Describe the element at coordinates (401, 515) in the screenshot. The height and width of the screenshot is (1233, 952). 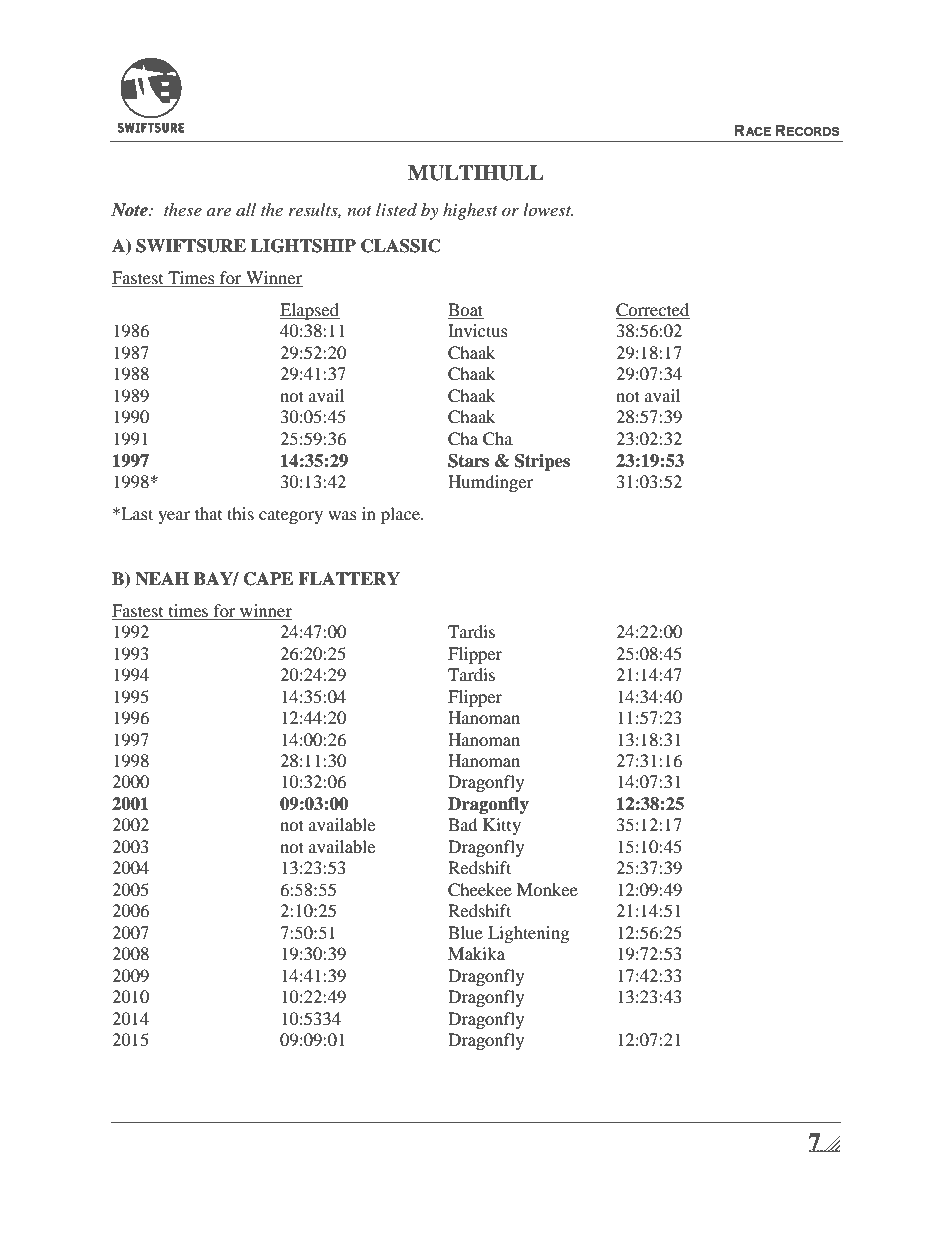
I see `place` at that location.
